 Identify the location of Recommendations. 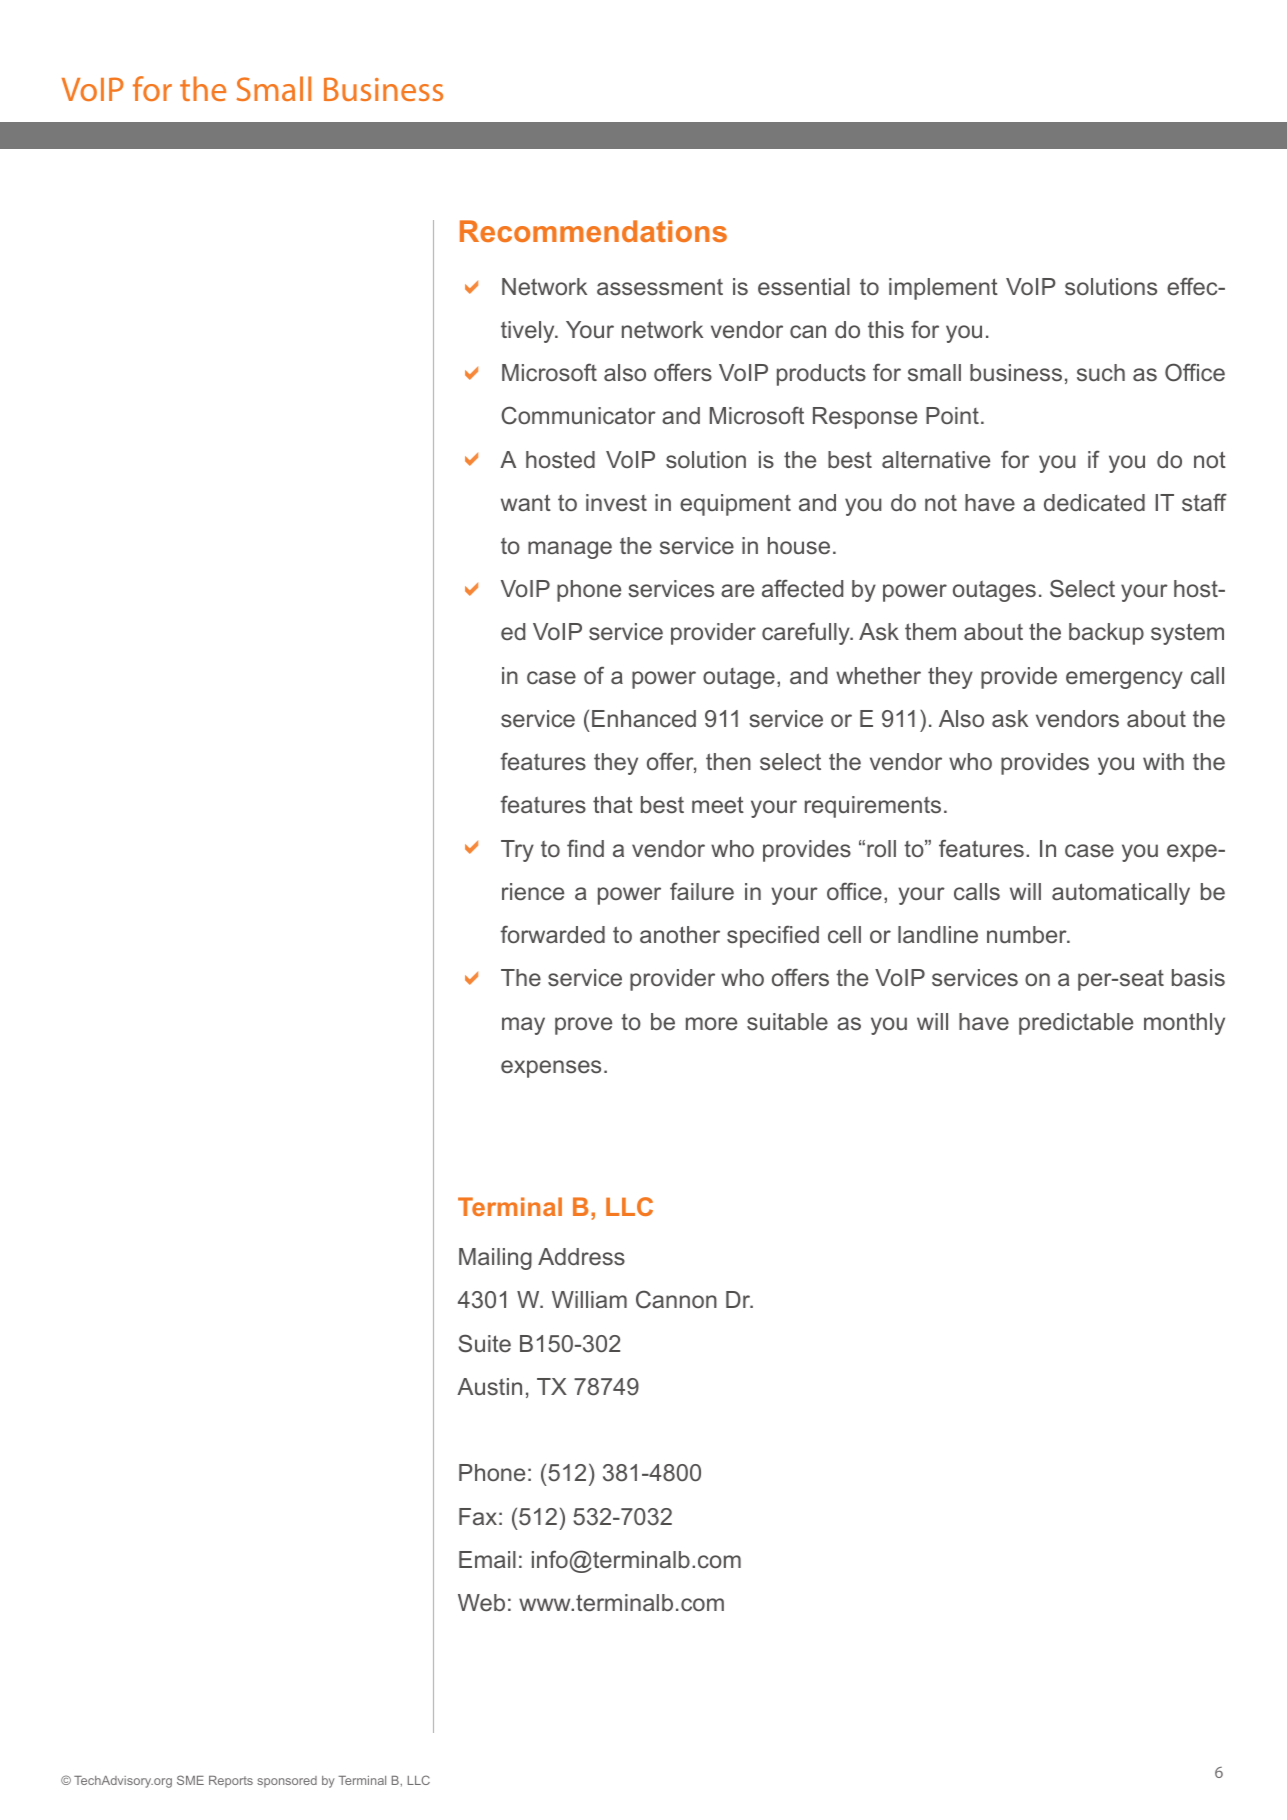
(593, 231).
